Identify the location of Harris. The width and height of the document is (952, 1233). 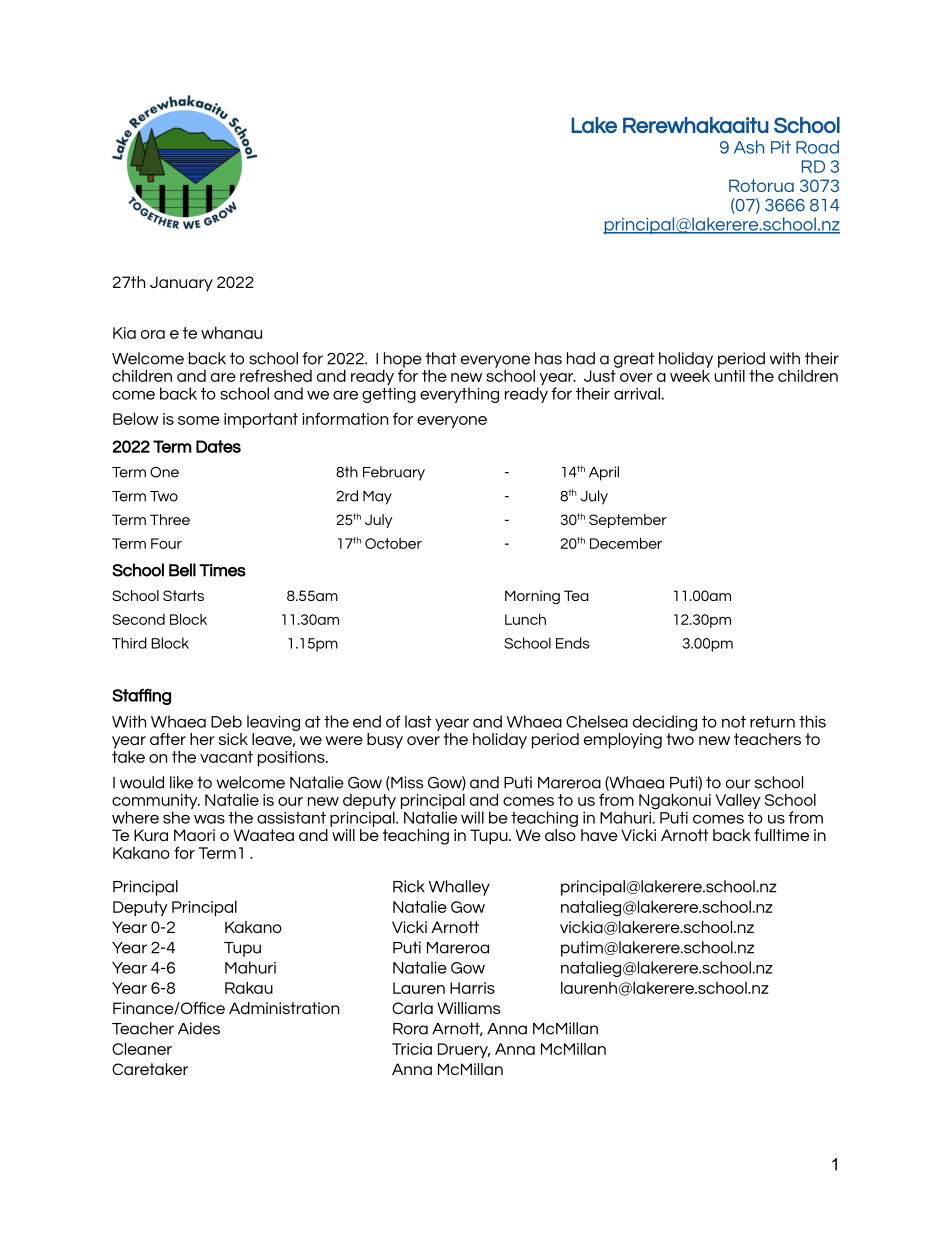
(472, 988).
